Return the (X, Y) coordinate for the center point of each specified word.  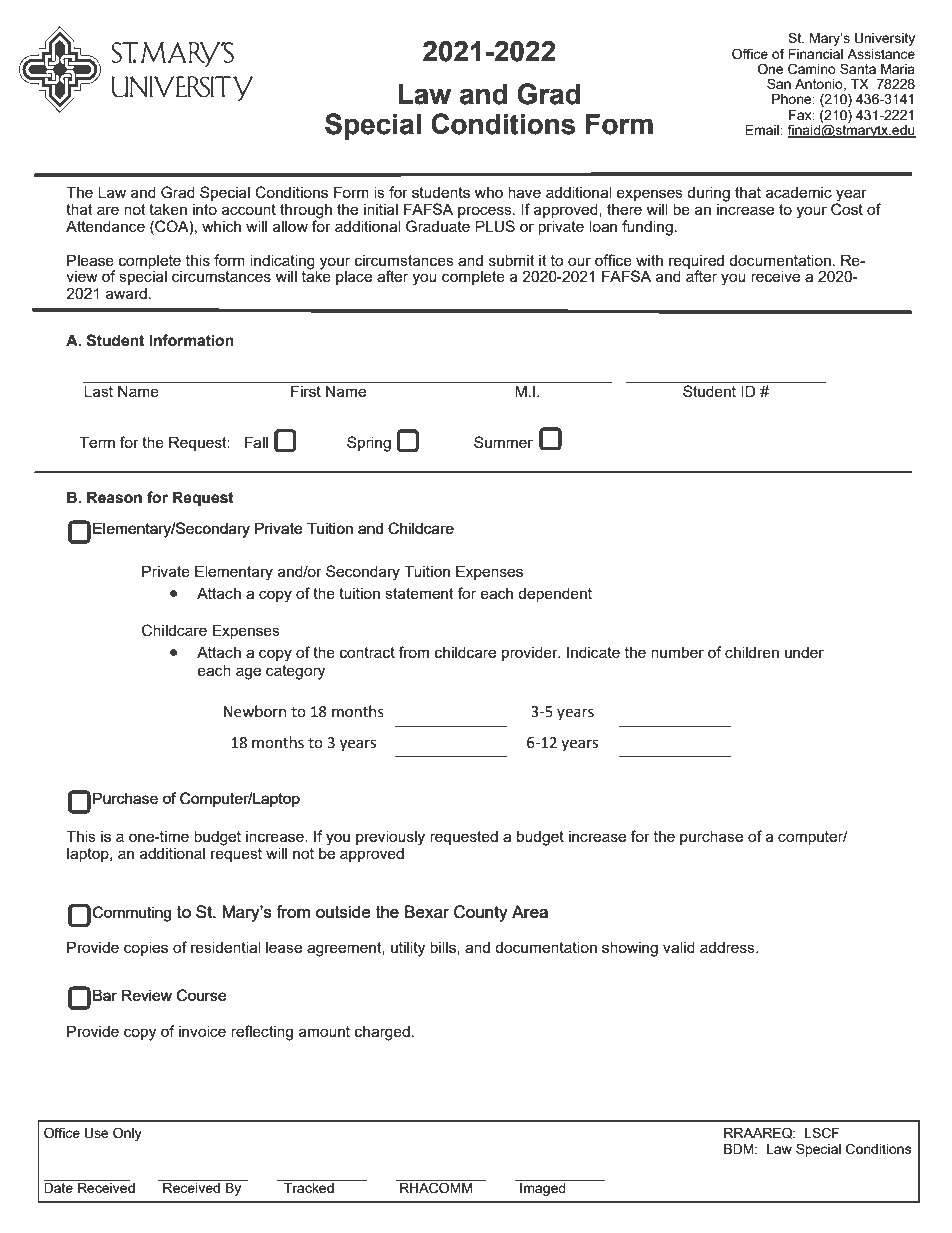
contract (367, 652)
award (126, 293)
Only (127, 1134)
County (481, 913)
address (728, 947)
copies (146, 948)
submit (512, 260)
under (804, 652)
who (489, 192)
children (752, 652)
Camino (812, 69)
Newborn (255, 711)
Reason (114, 497)
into (205, 209)
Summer (503, 442)
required (696, 262)
